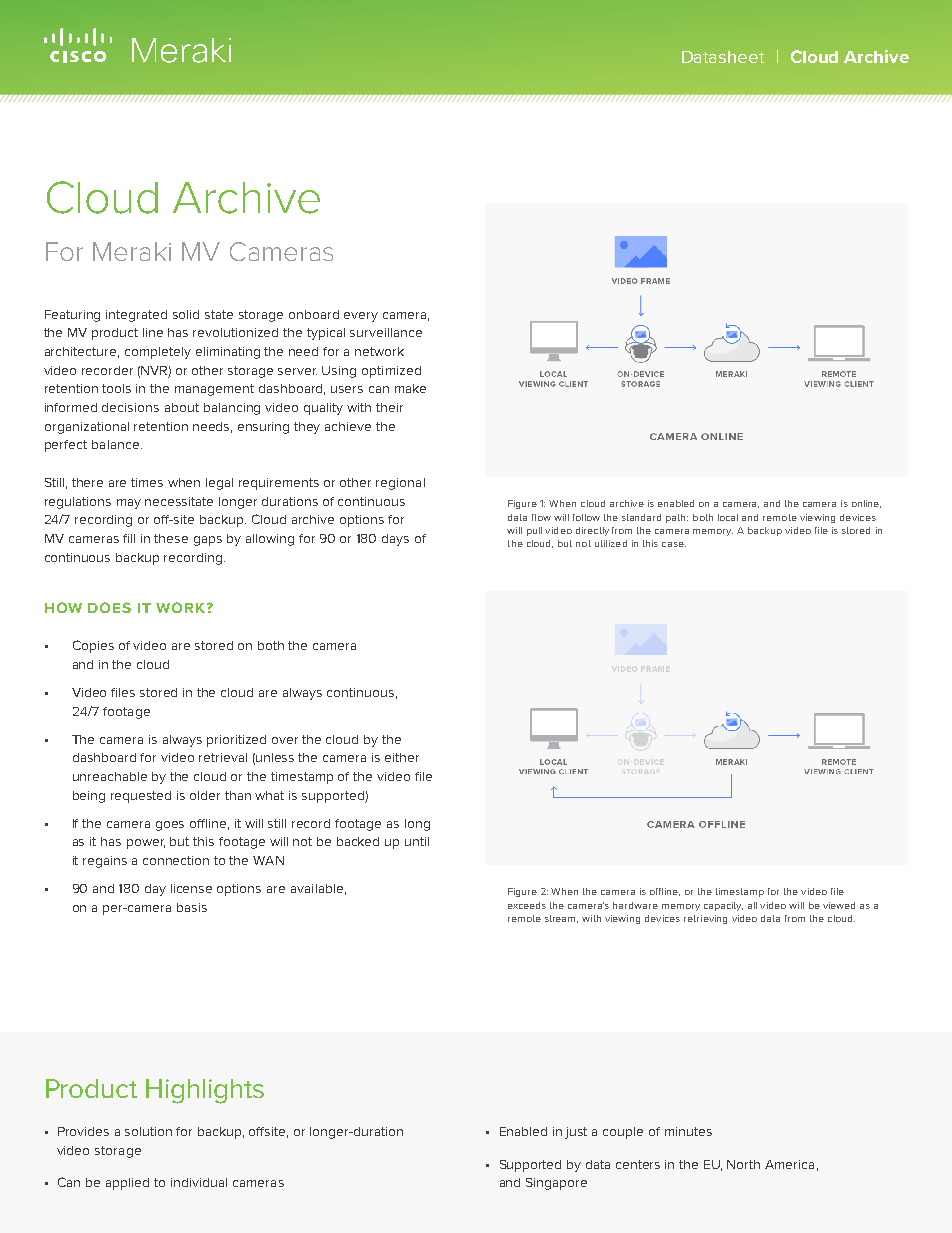 Image resolution: width=952 pixels, height=1233 pixels. What do you see at coordinates (400, 484) in the image?
I see `regional` at bounding box center [400, 484].
